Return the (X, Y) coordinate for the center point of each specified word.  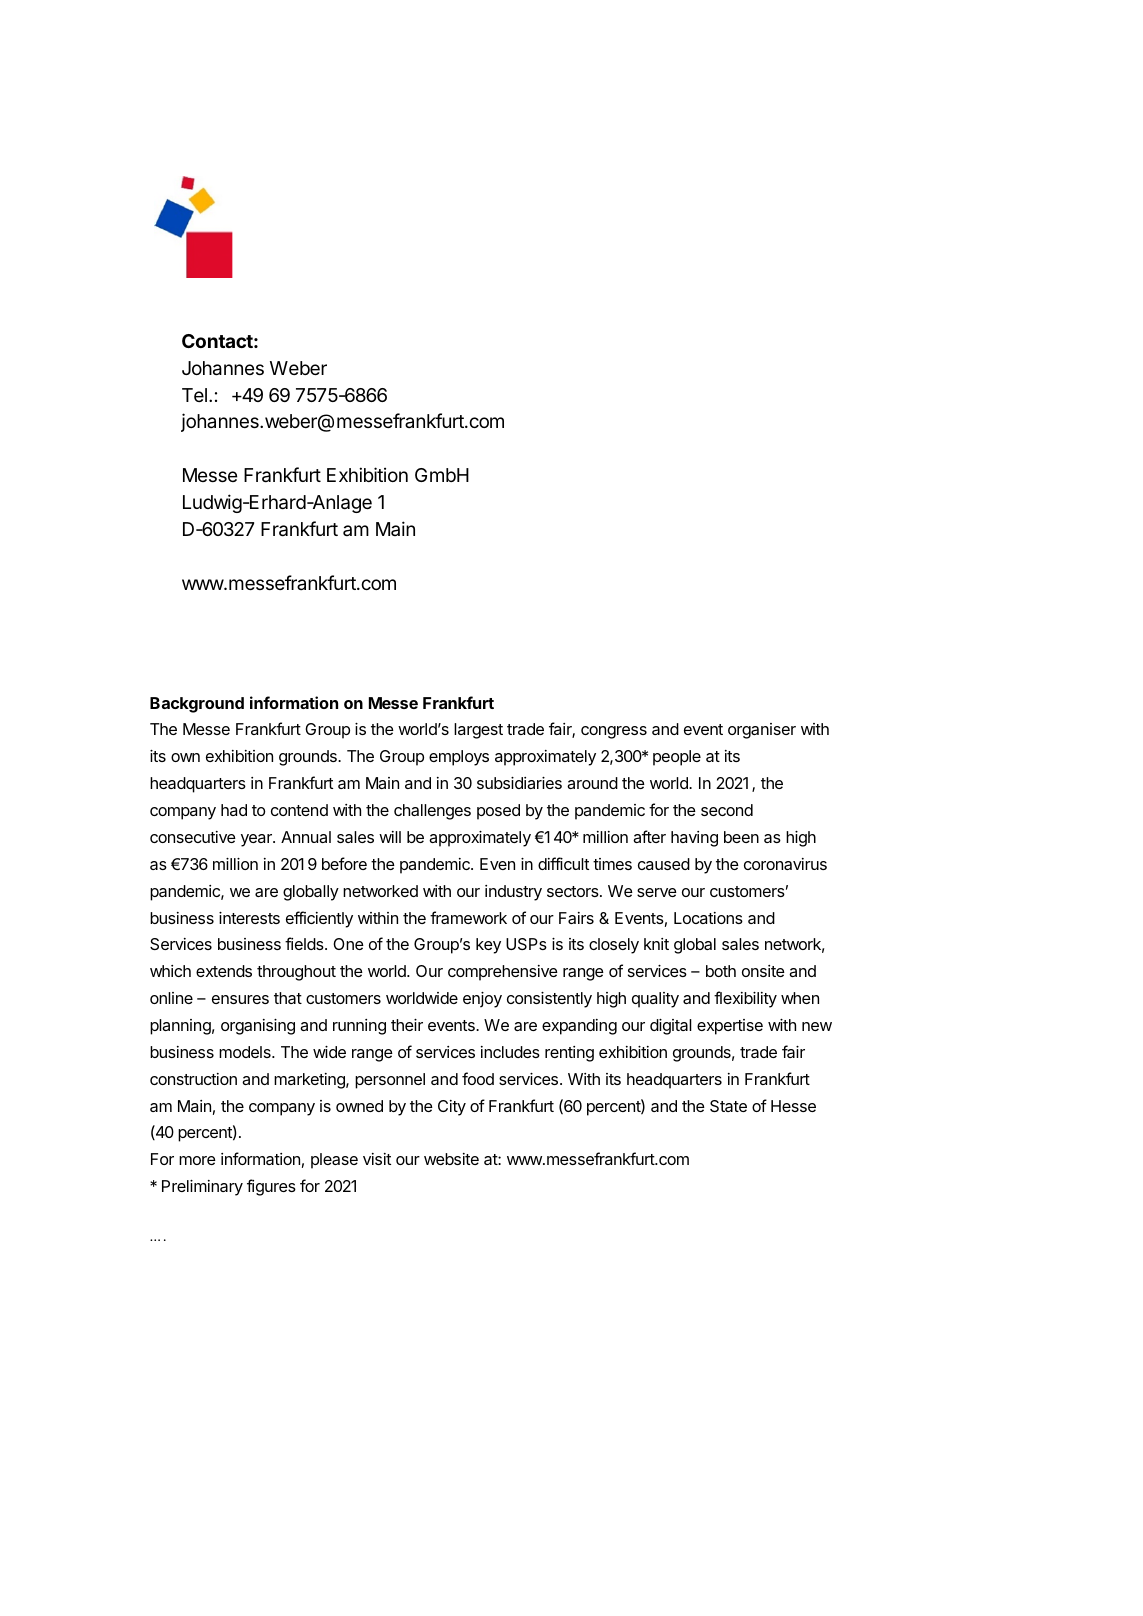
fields (305, 943)
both (721, 971)
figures (271, 1187)
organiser (762, 731)
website (451, 1159)
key (488, 946)
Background (197, 705)
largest (478, 731)
